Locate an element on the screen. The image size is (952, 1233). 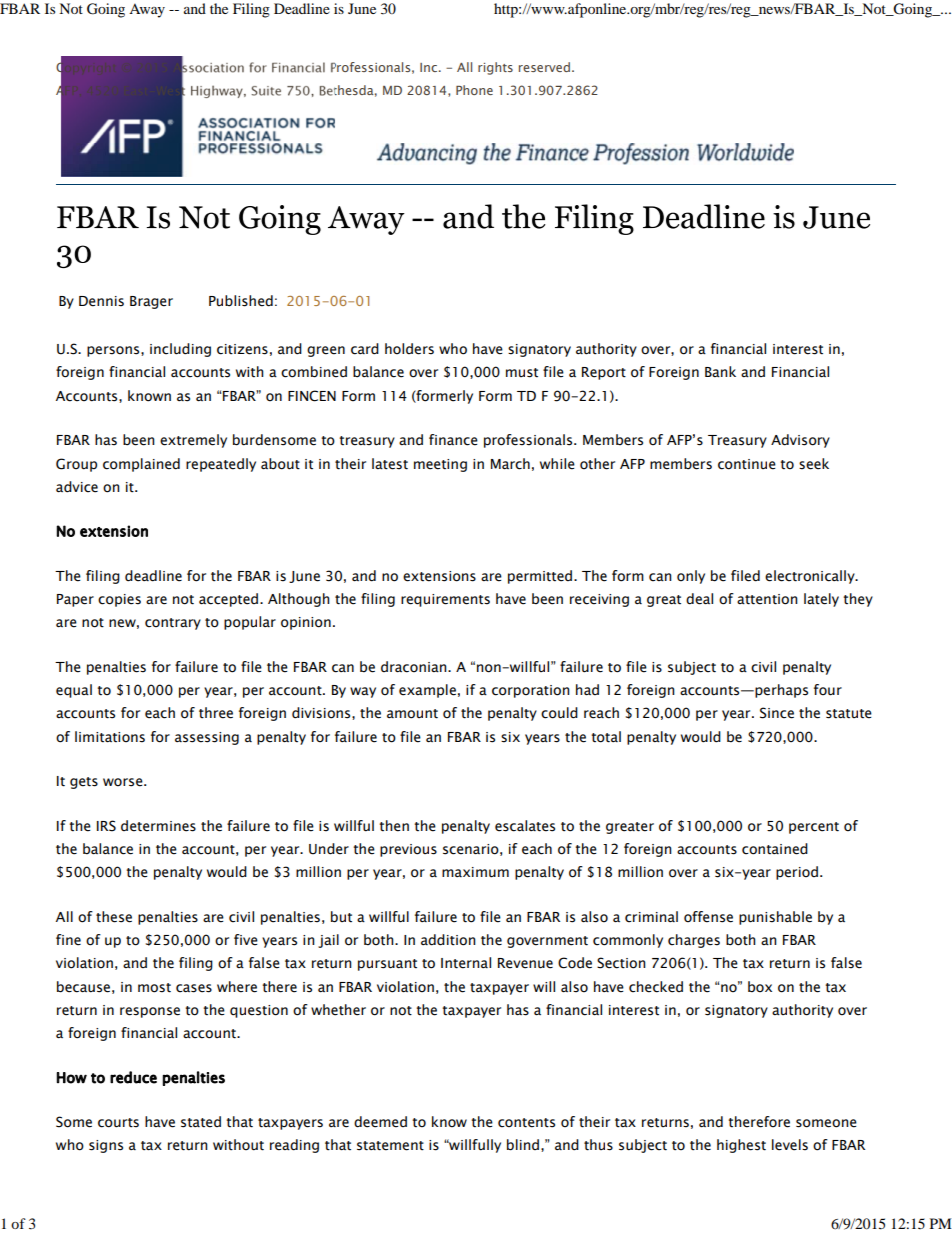
reserved is located at coordinates (544, 67).
